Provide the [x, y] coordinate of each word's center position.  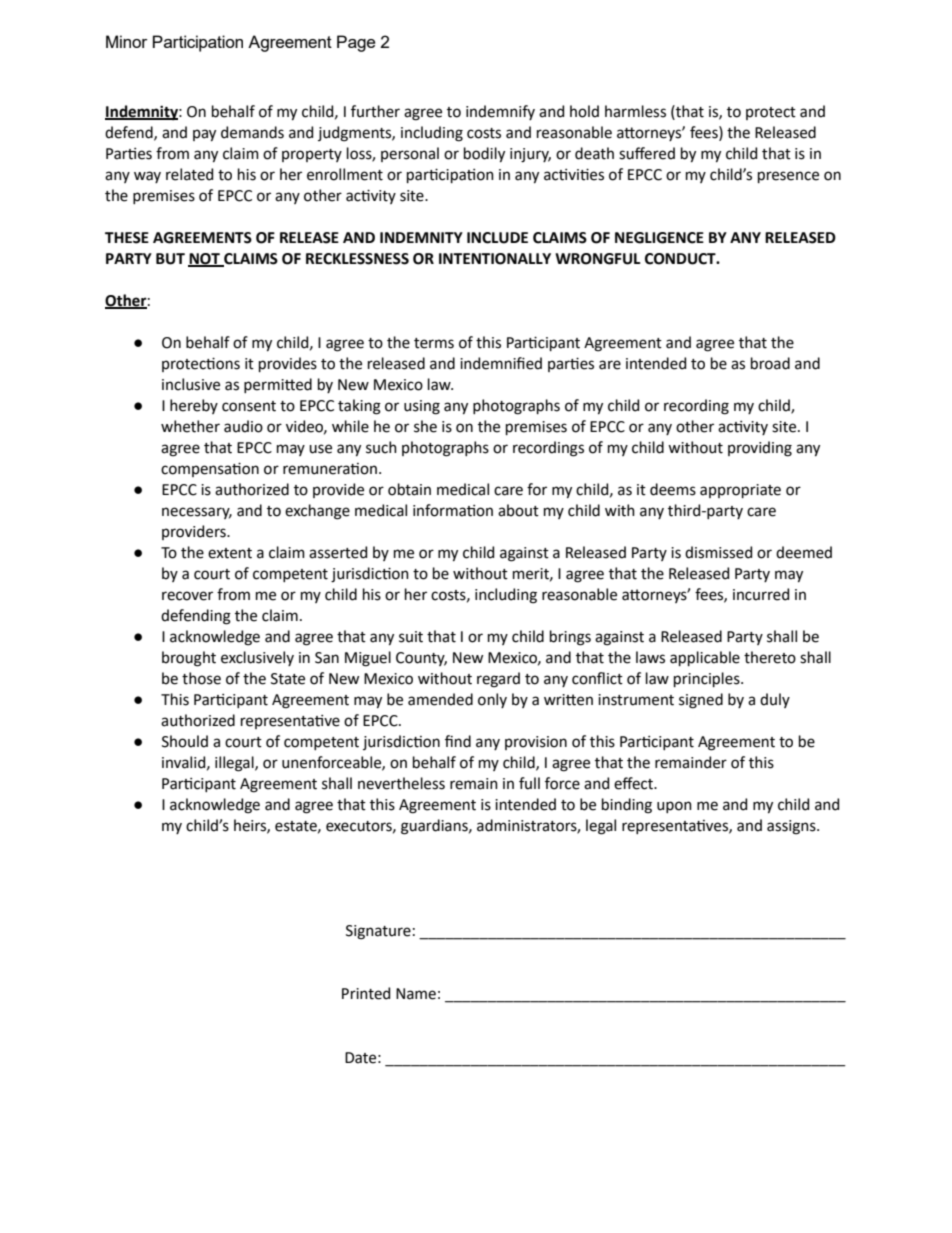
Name [416, 994]
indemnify [500, 112]
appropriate [740, 491]
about [518, 510]
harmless [635, 111]
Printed [366, 993]
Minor [126, 41]
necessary [197, 513]
